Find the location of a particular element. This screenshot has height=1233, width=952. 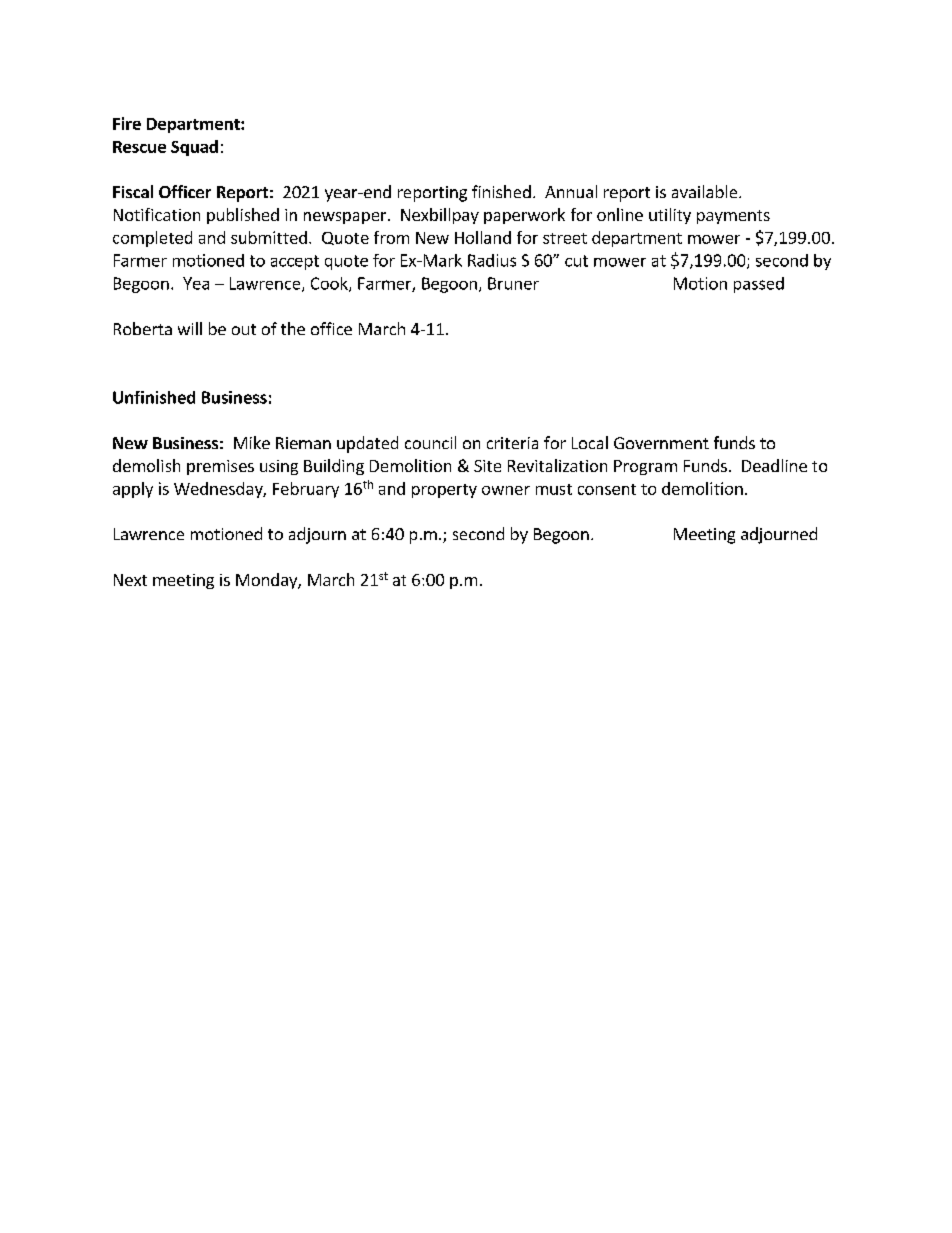

Program is located at coordinates (645, 467).
